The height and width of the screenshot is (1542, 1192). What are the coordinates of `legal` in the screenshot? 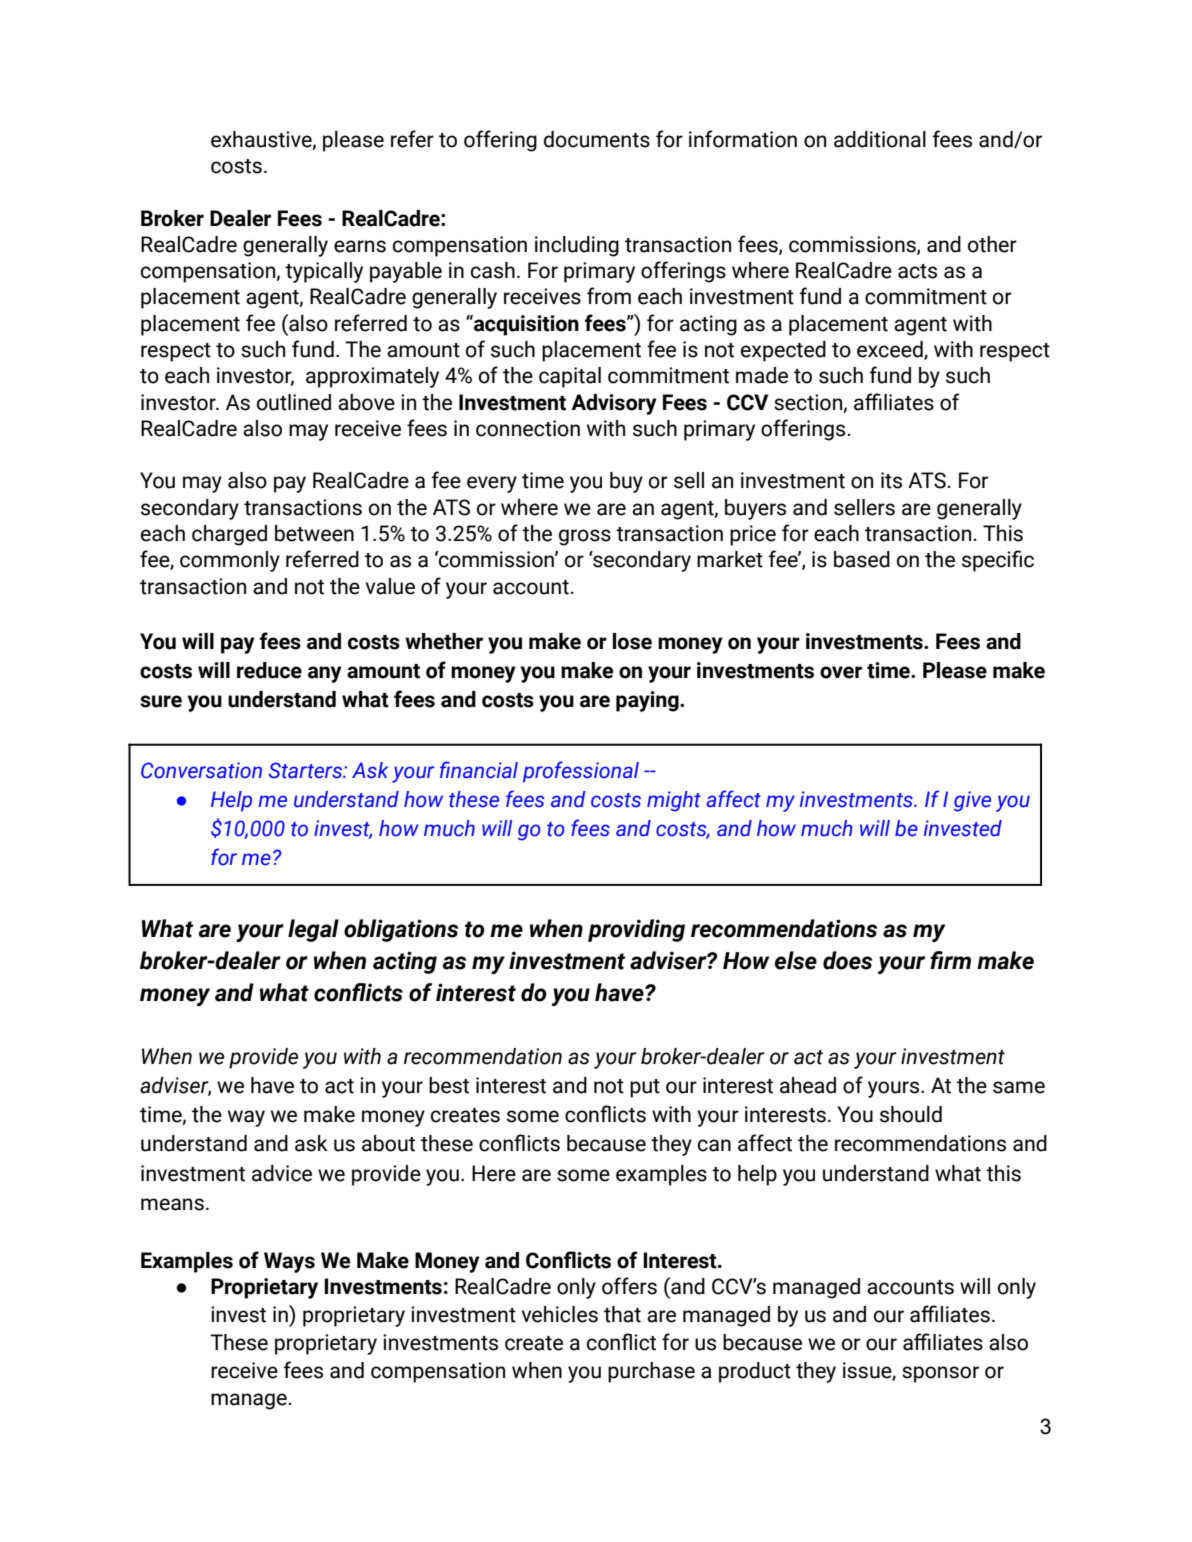 It's located at (313, 930).
